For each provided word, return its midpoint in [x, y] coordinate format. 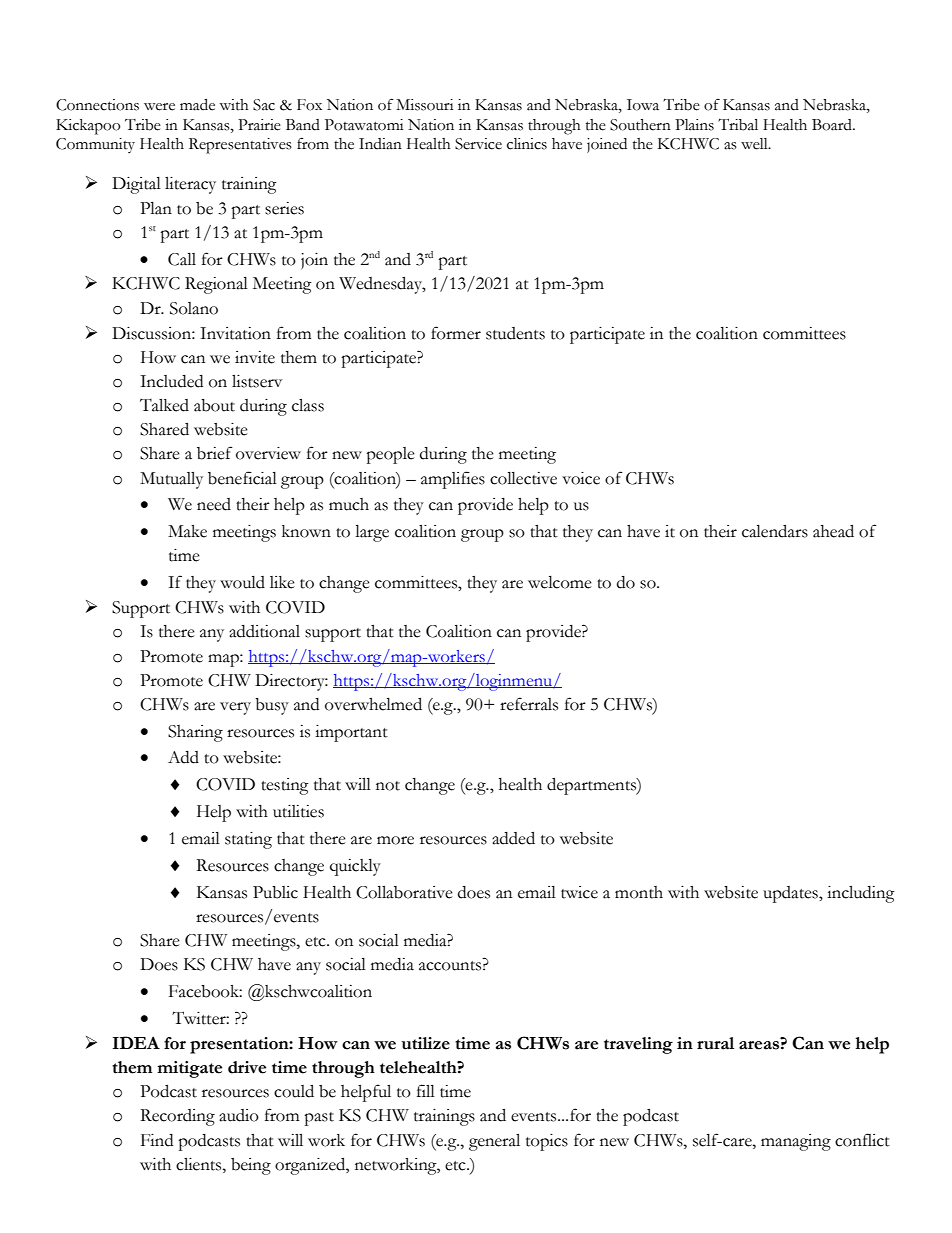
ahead [833, 531]
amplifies [453, 480]
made [197, 105]
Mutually [171, 480]
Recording [177, 1117]
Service [478, 144]
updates [791, 894]
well [755, 144]
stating [248, 840]
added [513, 838]
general [494, 1142]
